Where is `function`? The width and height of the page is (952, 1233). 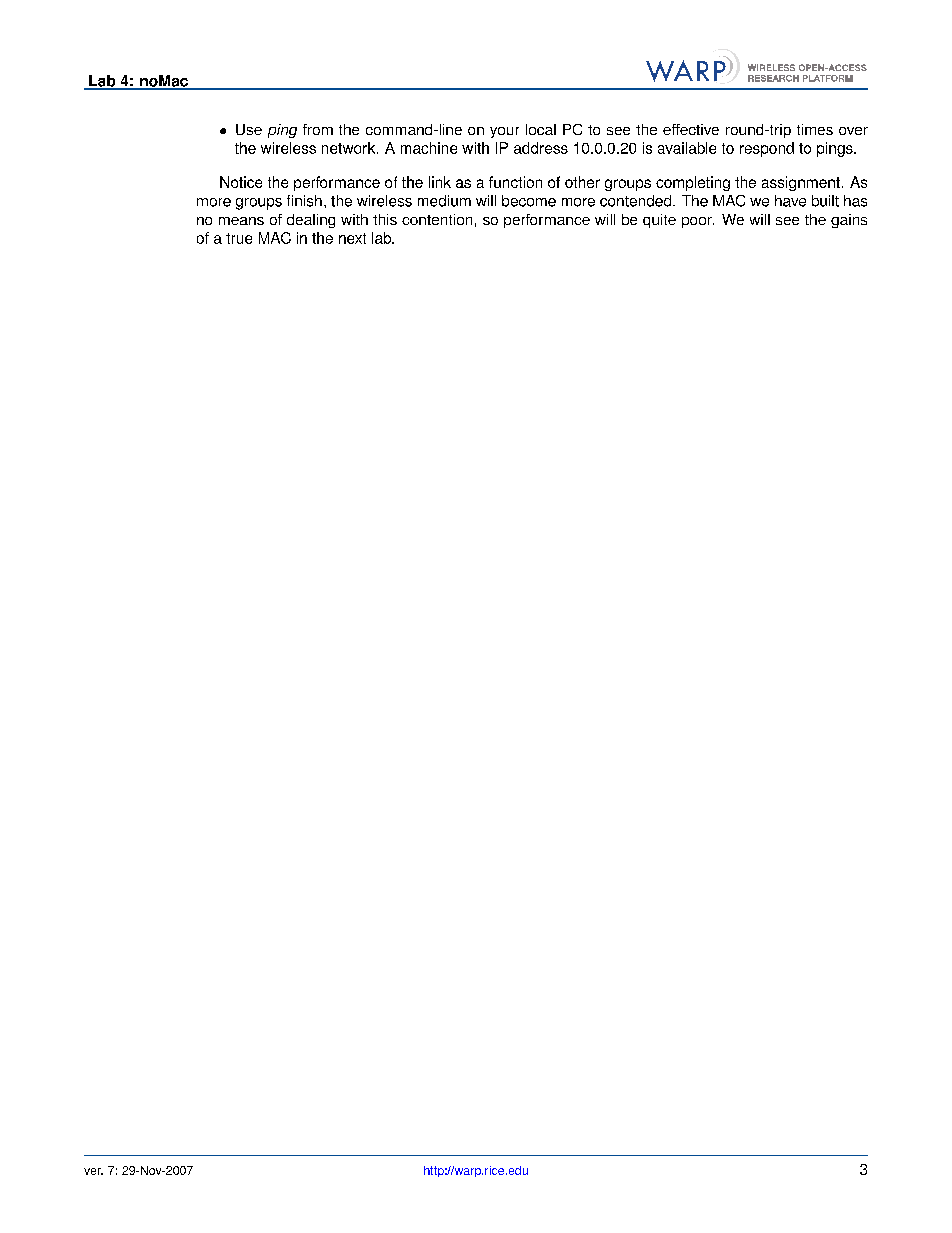 function is located at coordinates (515, 182).
